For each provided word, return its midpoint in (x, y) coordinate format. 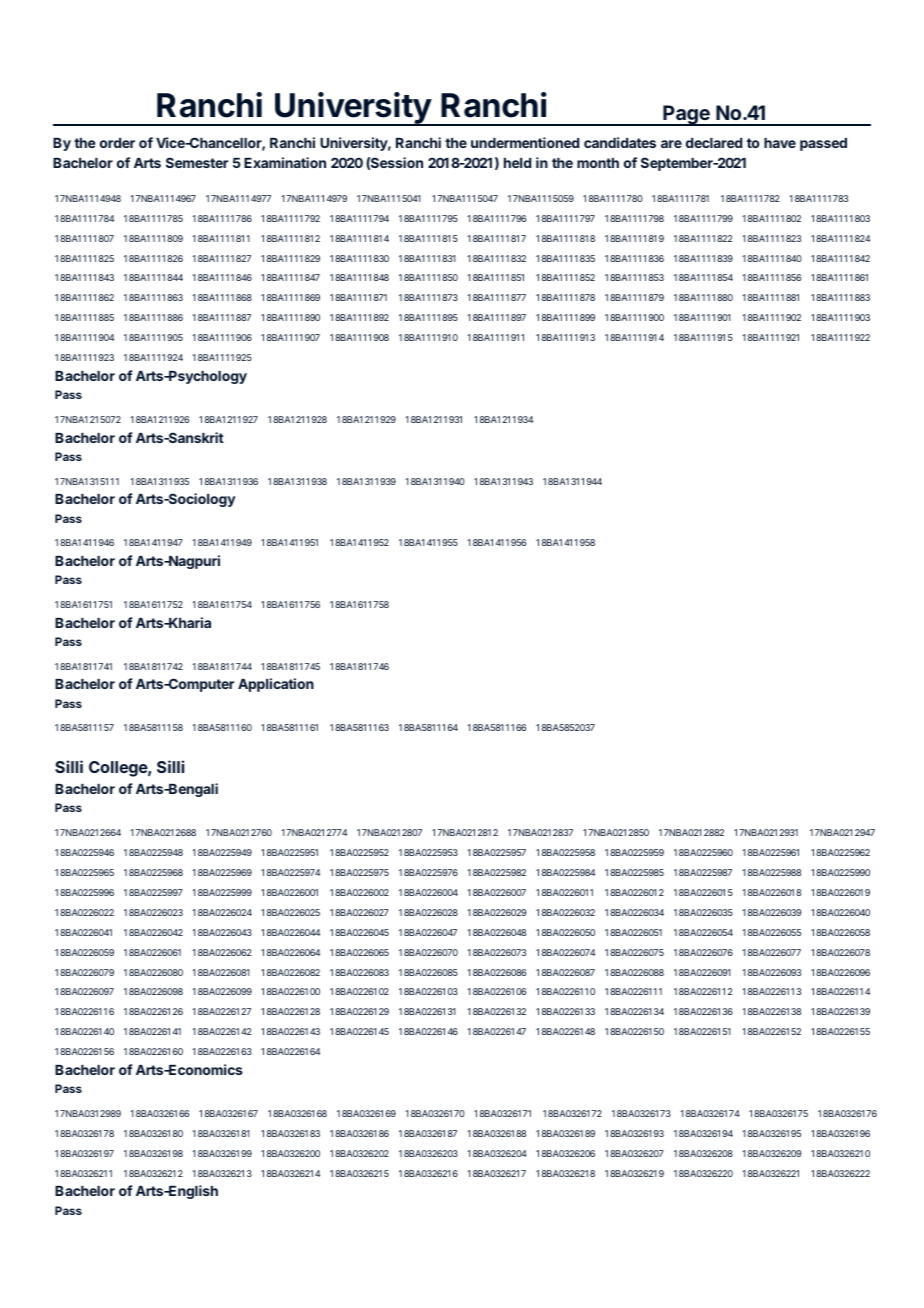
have (780, 143)
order (117, 143)
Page (686, 115)
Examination (285, 162)
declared (714, 143)
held (517, 163)
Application (276, 685)
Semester (197, 162)
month (598, 163)
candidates (620, 142)
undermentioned (525, 142)
